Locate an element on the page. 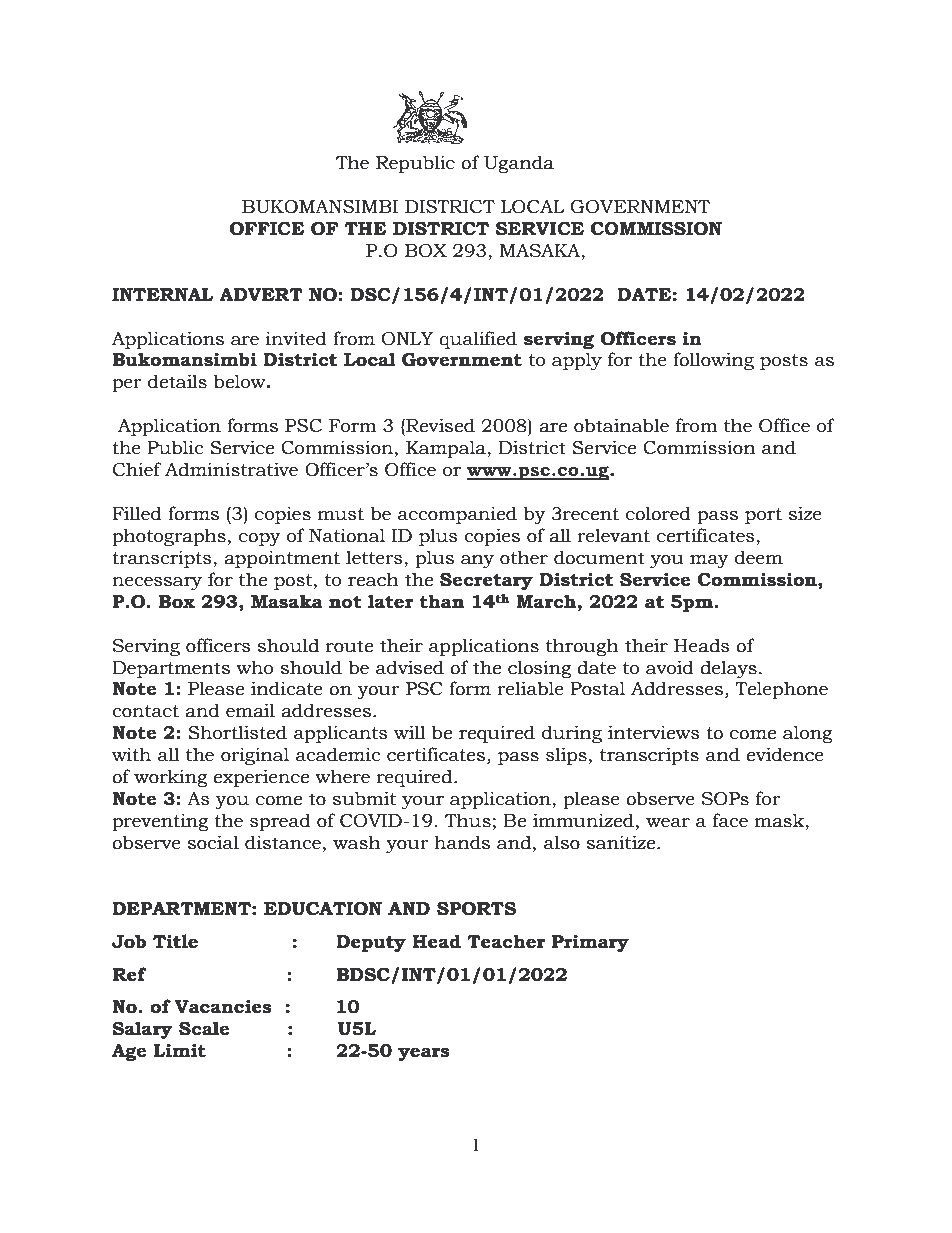 The width and height of the image is (952, 1233). evidence is located at coordinates (785, 754).
